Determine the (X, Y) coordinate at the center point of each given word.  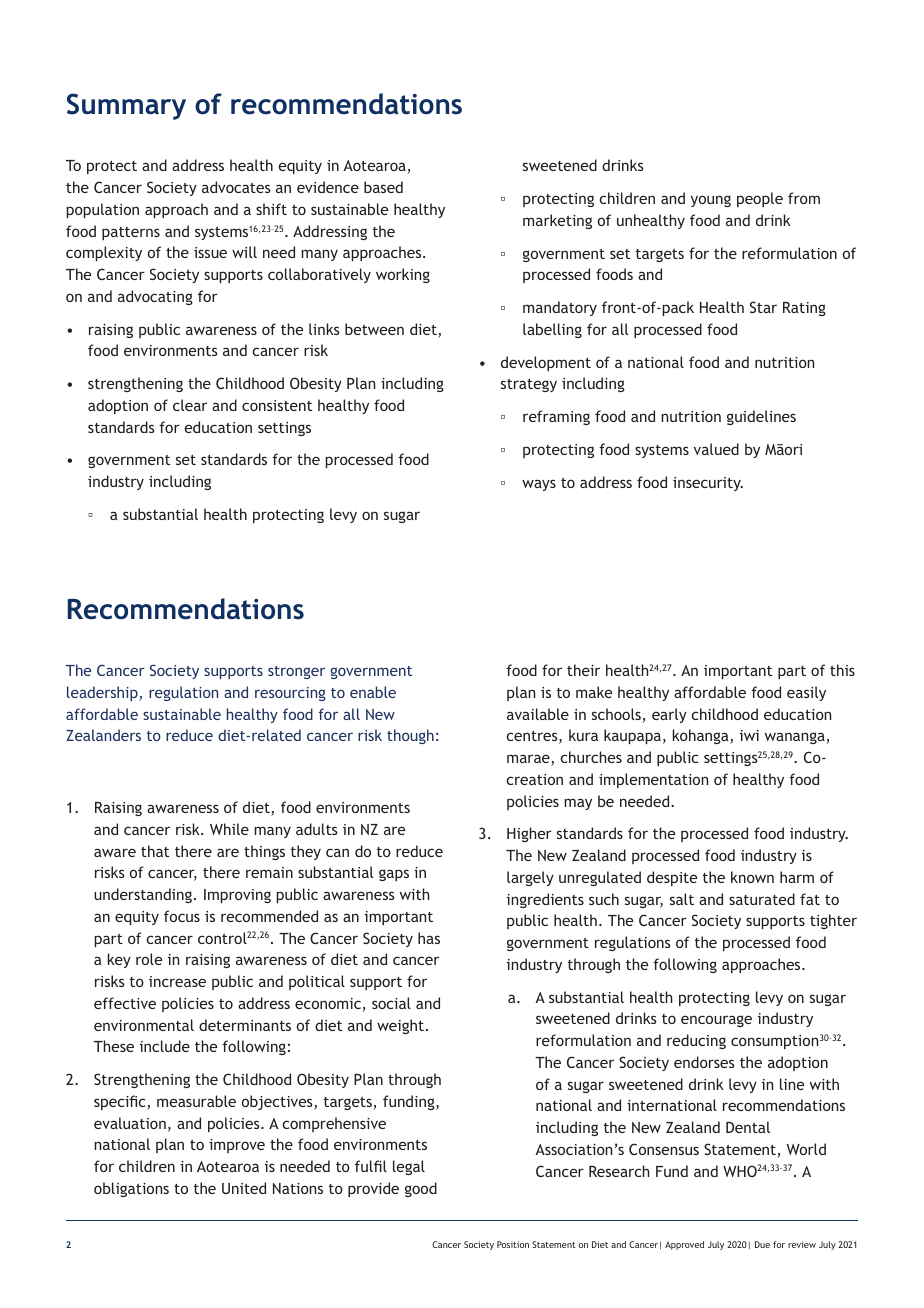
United (244, 1188)
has (429, 938)
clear (190, 405)
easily (806, 693)
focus (182, 916)
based (383, 187)
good (421, 1189)
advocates (236, 187)
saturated (762, 899)
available (538, 714)
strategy (529, 385)
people (760, 199)
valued (716, 449)
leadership (103, 693)
